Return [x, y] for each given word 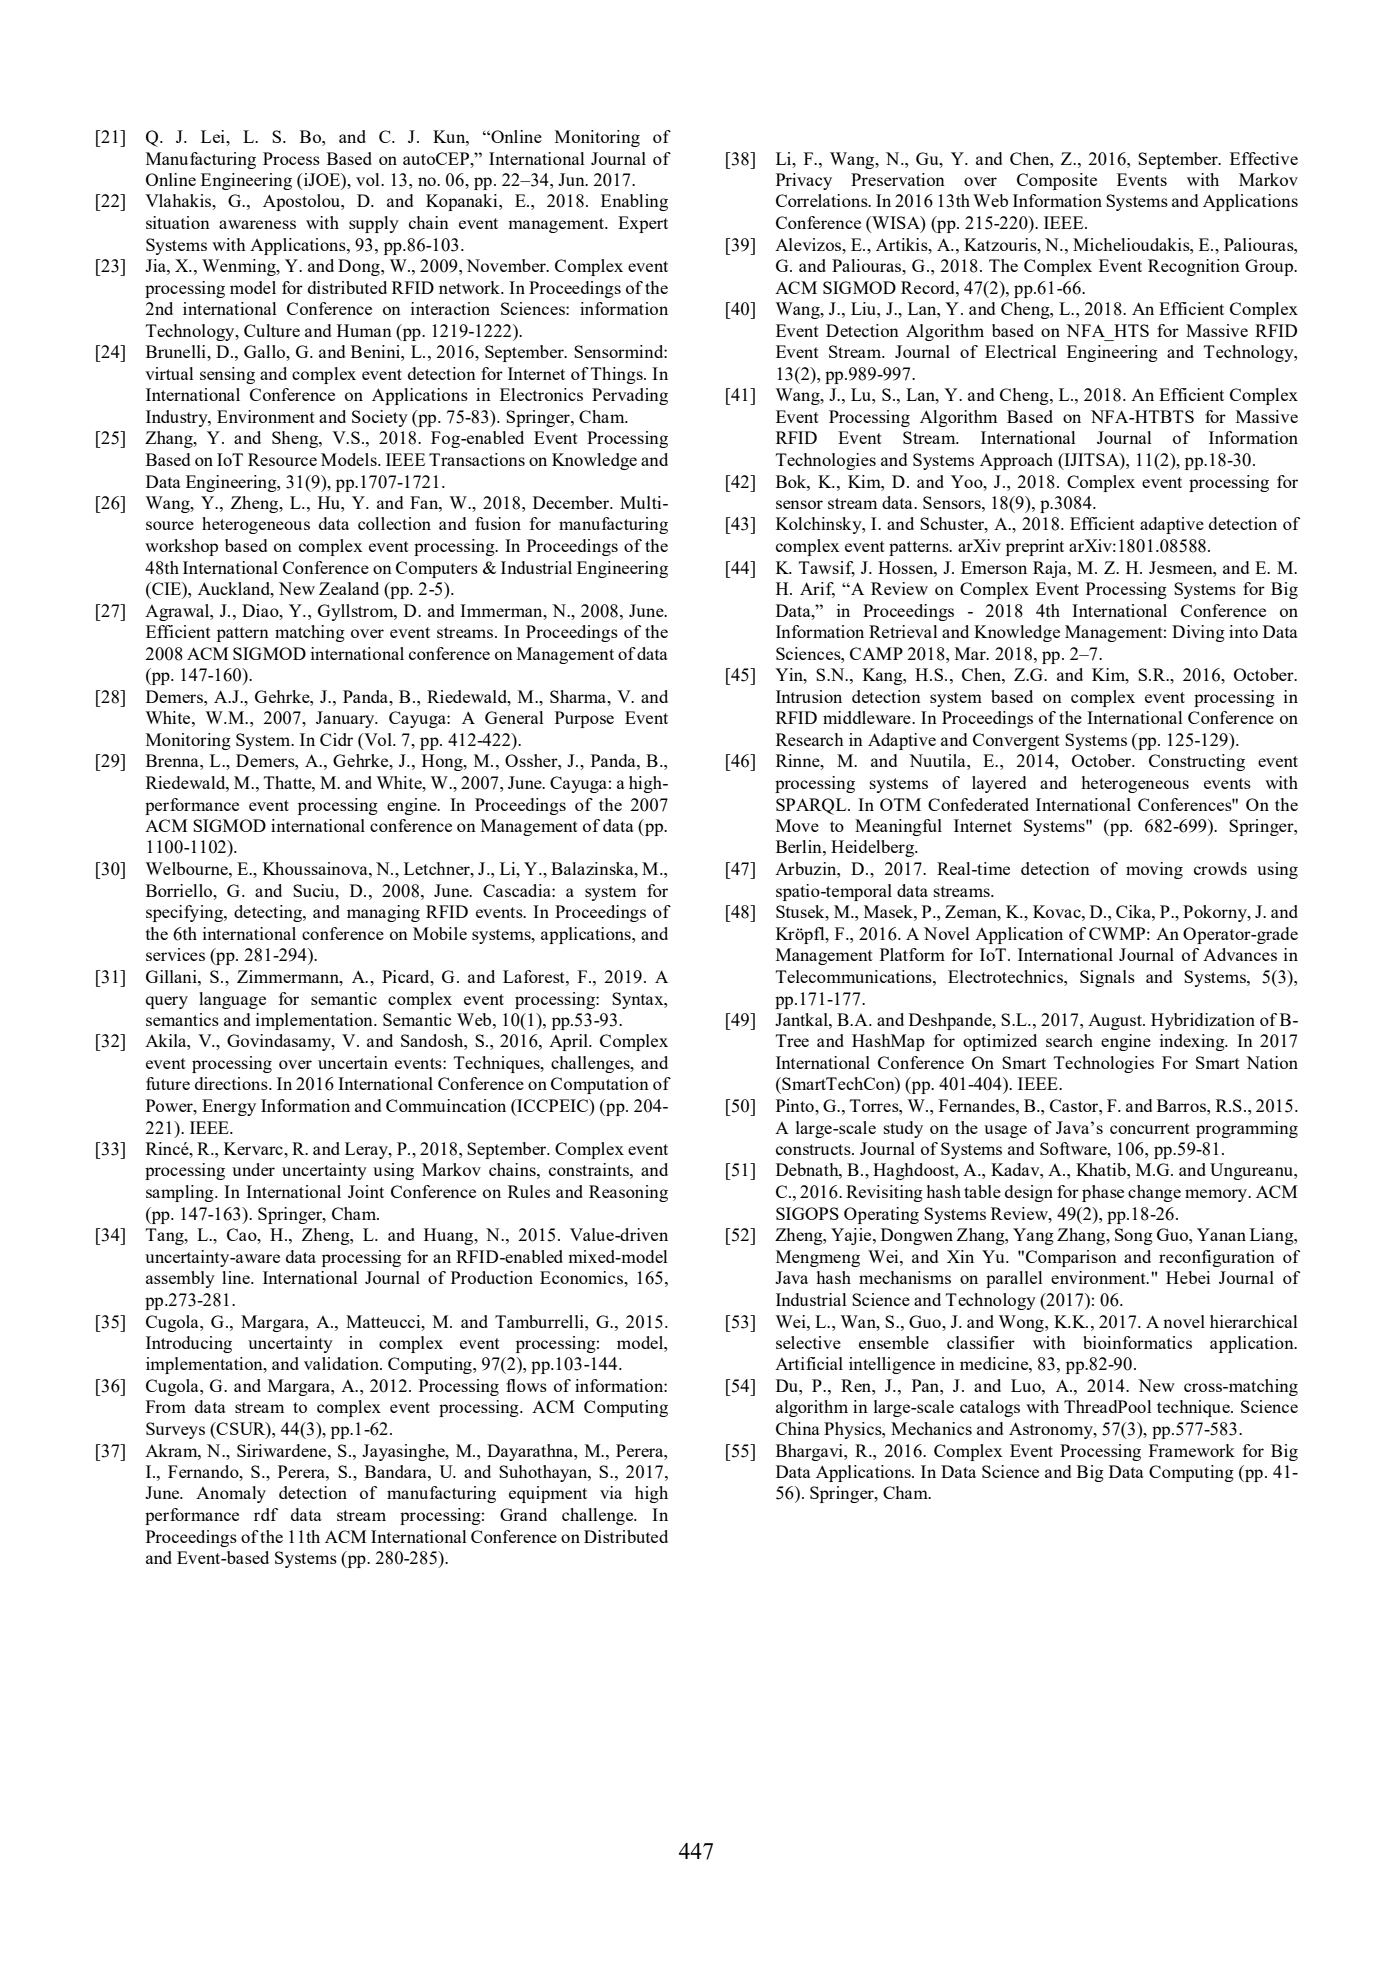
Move [797, 825]
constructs [814, 1149]
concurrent [1150, 1128]
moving [1154, 870]
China [798, 1428]
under [253, 1169]
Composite [1057, 181]
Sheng [296, 439]
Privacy [804, 181]
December [572, 502]
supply [374, 224]
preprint [1035, 547]
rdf [266, 1514]
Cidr [336, 739]
